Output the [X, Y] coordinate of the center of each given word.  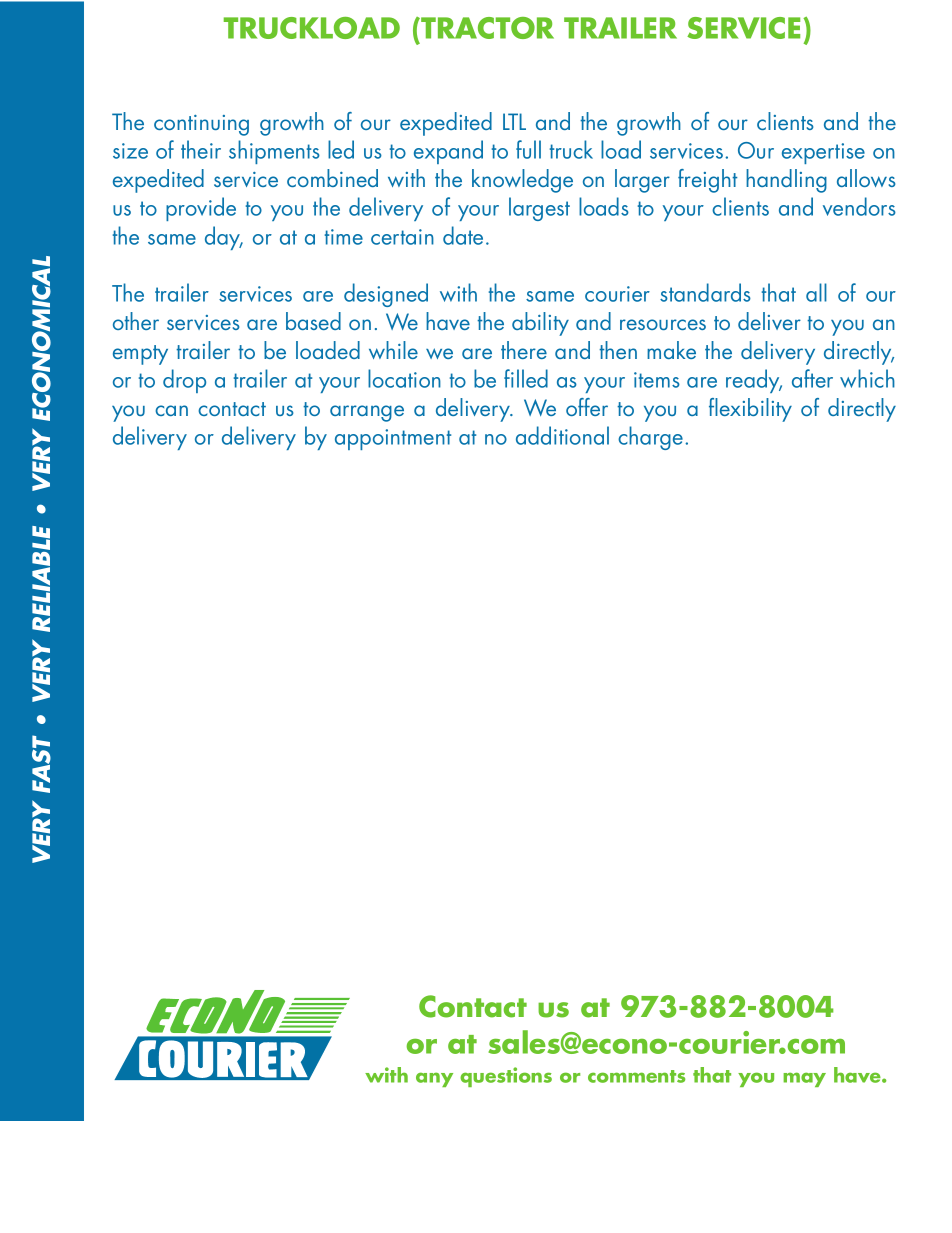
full [528, 149]
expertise [823, 153]
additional [562, 435]
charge [652, 438]
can [171, 410]
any [434, 1079]
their [201, 149]
